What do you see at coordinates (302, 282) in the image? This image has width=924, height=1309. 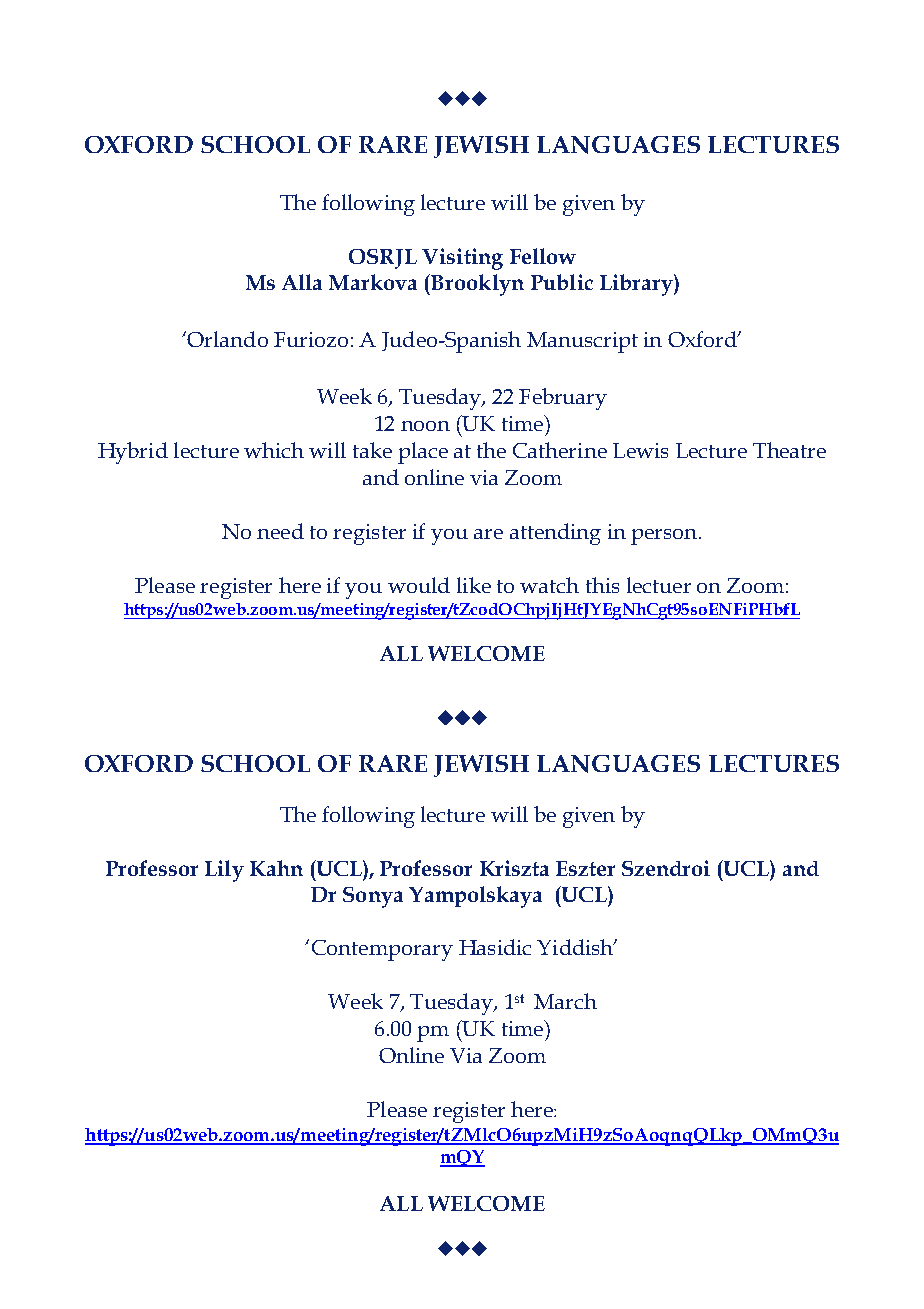 I see `Alla` at bounding box center [302, 282].
